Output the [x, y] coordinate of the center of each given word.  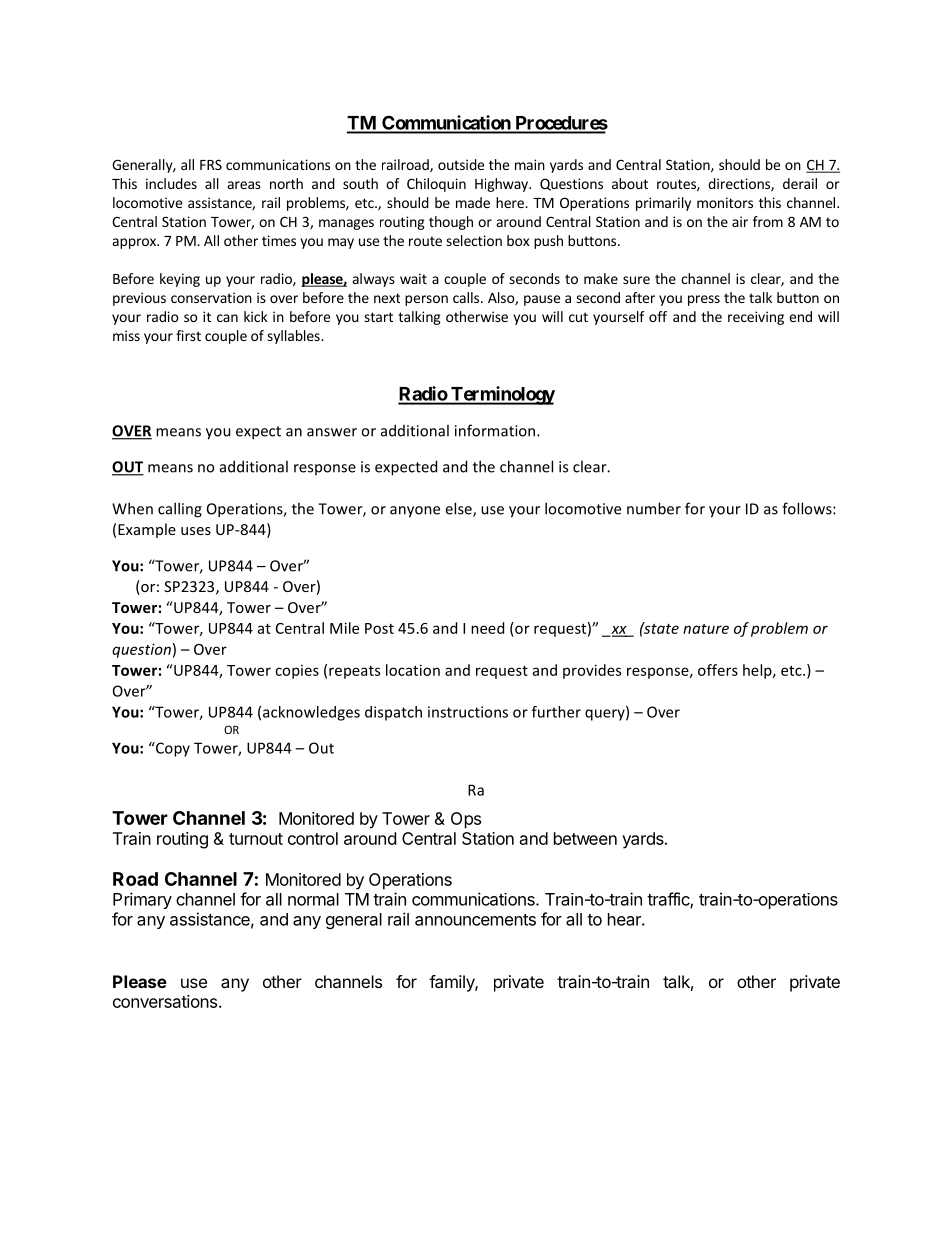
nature [706, 629]
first [188, 335]
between [585, 838]
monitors [725, 202]
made [473, 202]
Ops [466, 820]
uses [196, 531]
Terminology [502, 395]
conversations [166, 1001]
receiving [756, 318]
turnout [256, 839]
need [487, 628]
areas [244, 185]
